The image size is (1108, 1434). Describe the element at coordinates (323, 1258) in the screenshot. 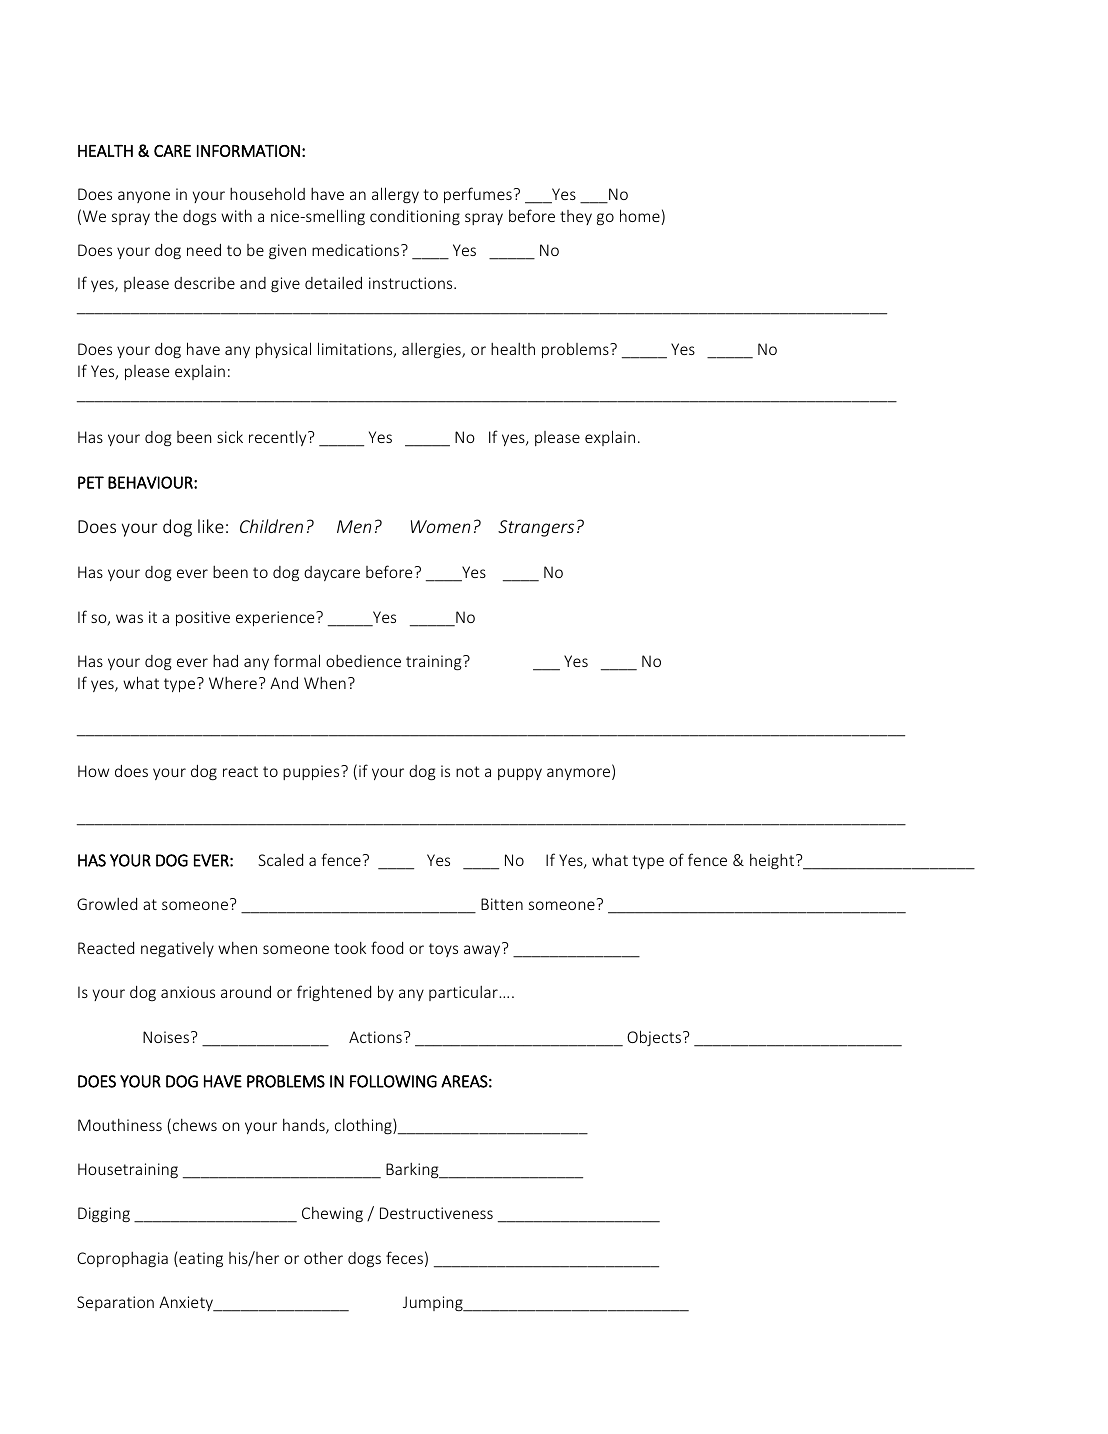

I see `other` at that location.
